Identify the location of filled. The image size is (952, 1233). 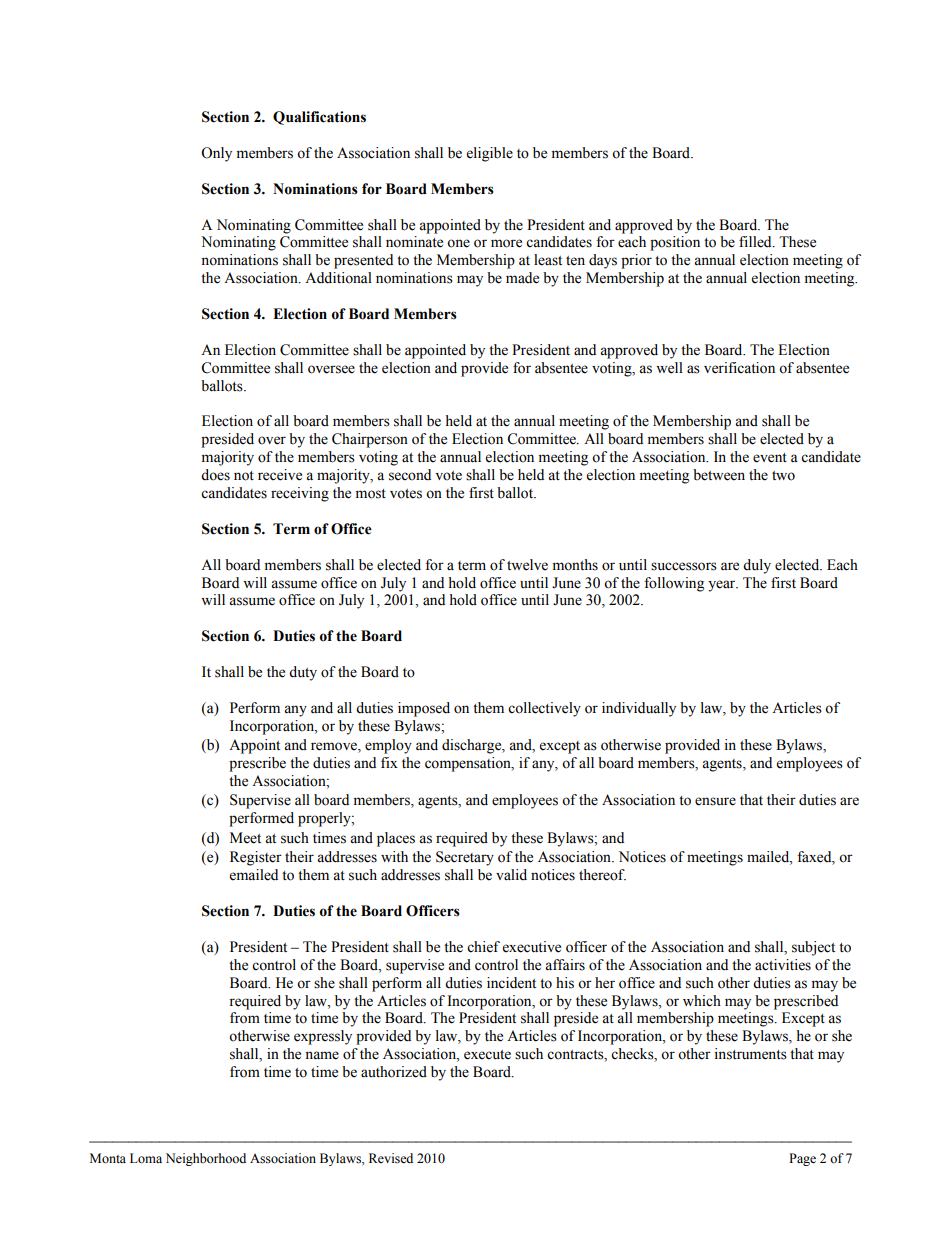
(756, 242).
